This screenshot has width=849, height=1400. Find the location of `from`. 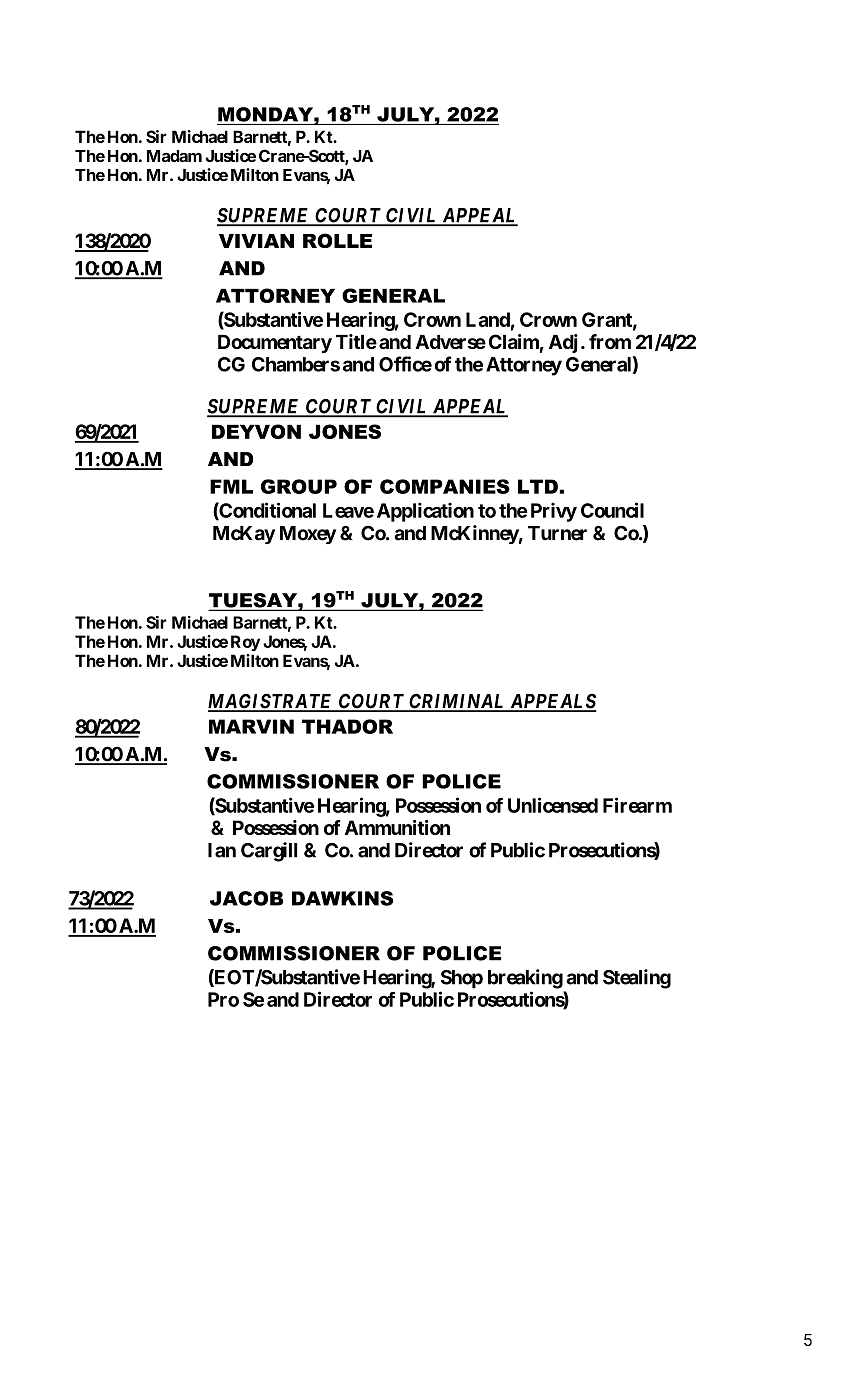

from is located at coordinates (610, 341).
